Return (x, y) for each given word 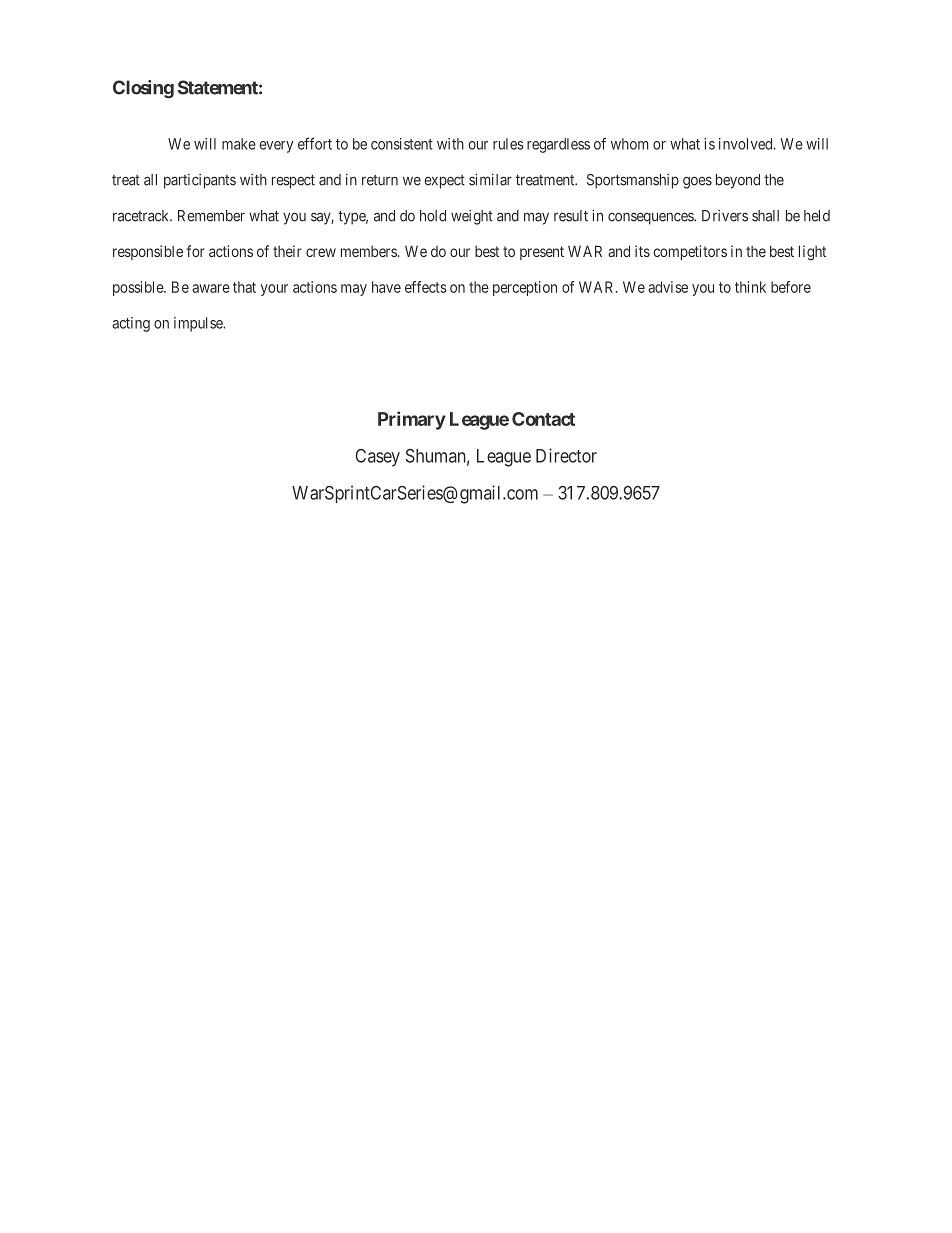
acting (131, 324)
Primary (412, 420)
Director (566, 455)
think (750, 287)
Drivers (725, 216)
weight (472, 217)
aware (211, 288)
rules (508, 144)
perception (525, 288)
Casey (378, 458)
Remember (211, 216)
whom (630, 144)
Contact (543, 419)
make (239, 144)
